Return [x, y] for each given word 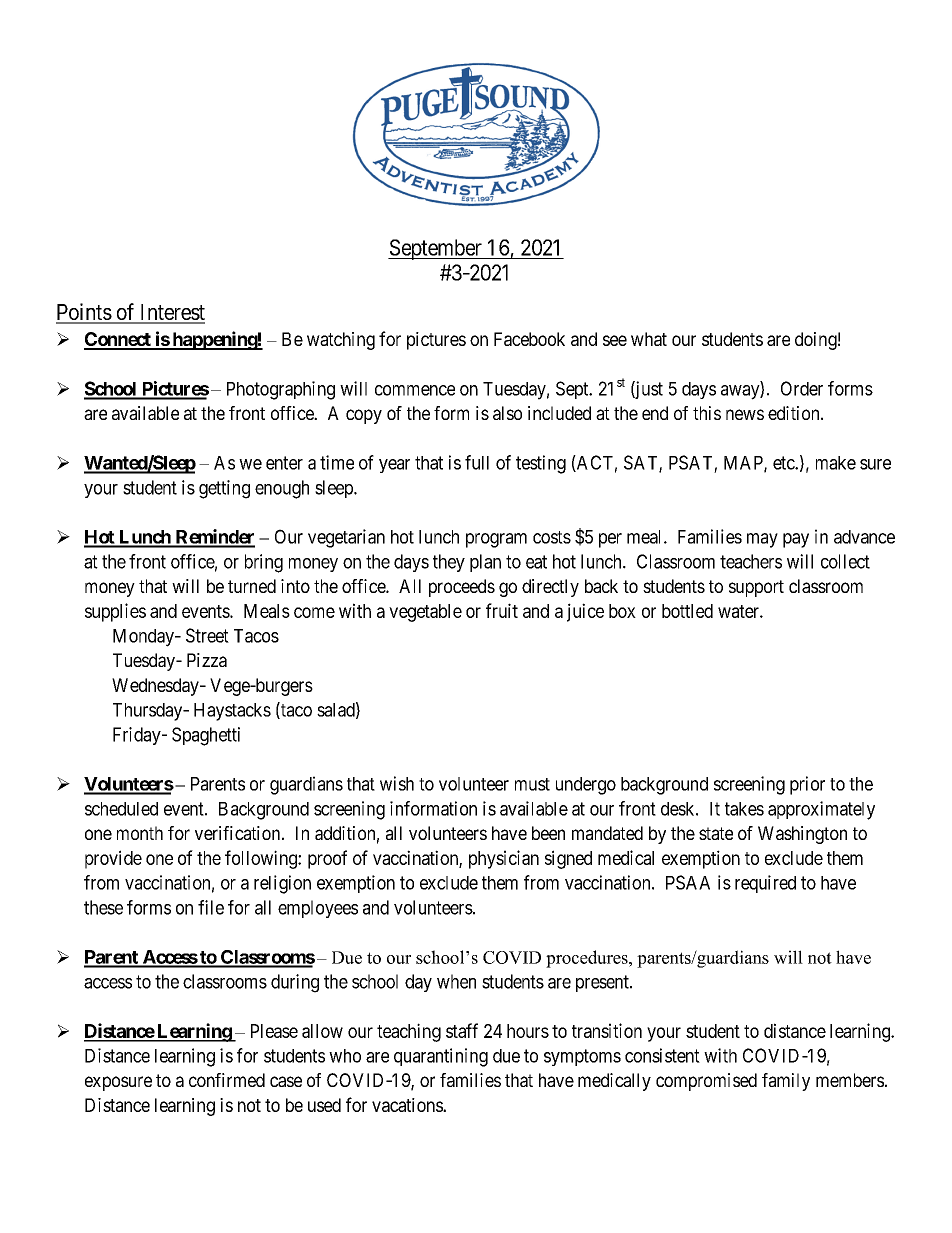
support [756, 588]
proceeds [462, 588]
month [140, 833]
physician [504, 859]
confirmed [227, 1080]
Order [802, 388]
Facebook [529, 339]
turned [252, 586]
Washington [802, 835]
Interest [171, 313]
